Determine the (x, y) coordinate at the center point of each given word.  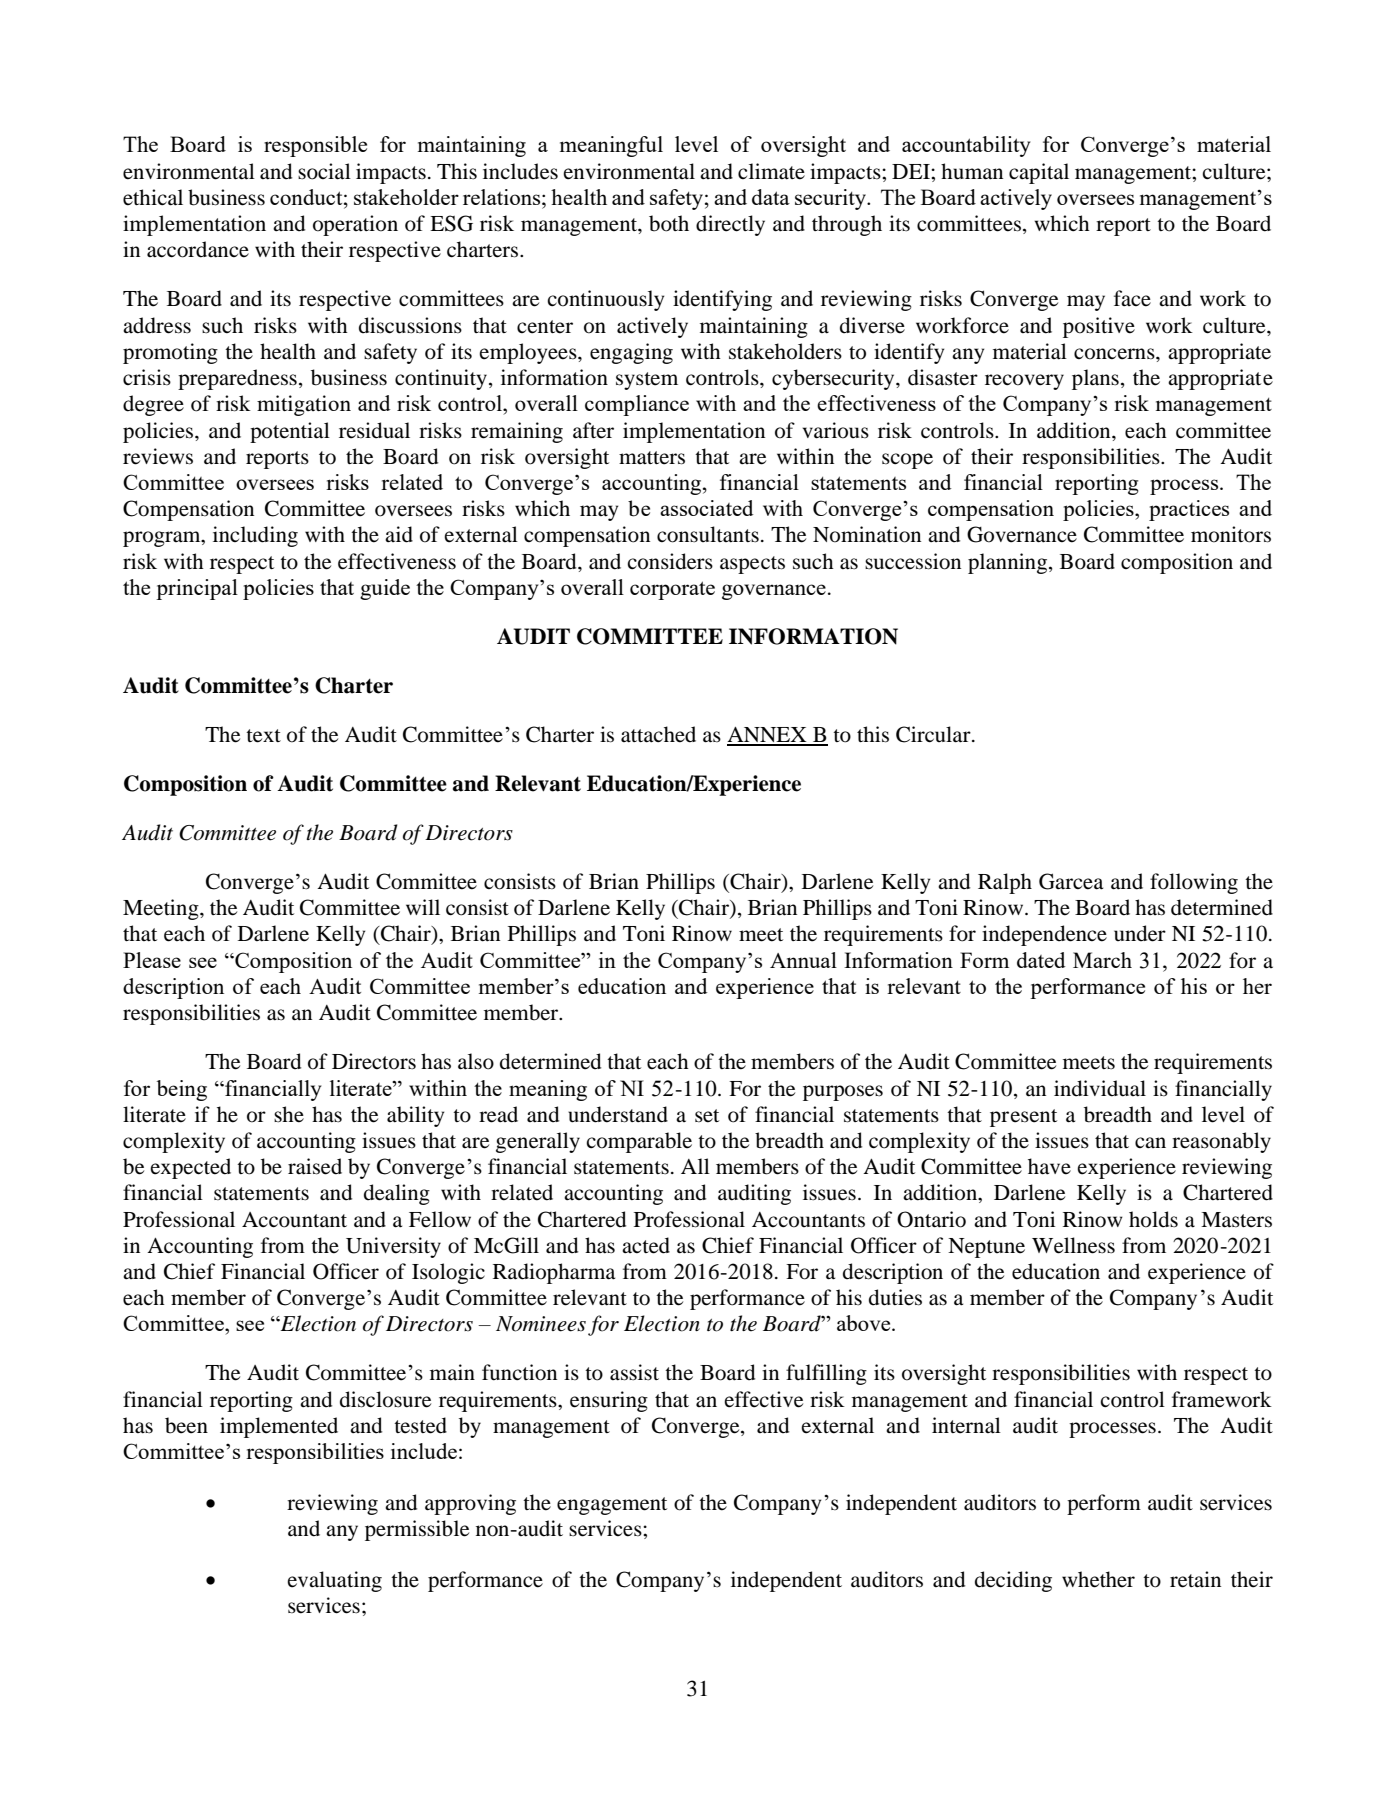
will (423, 907)
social (324, 171)
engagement (612, 1506)
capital (1039, 173)
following (1194, 883)
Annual (803, 960)
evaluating (334, 1581)
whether (1098, 1579)
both (669, 223)
